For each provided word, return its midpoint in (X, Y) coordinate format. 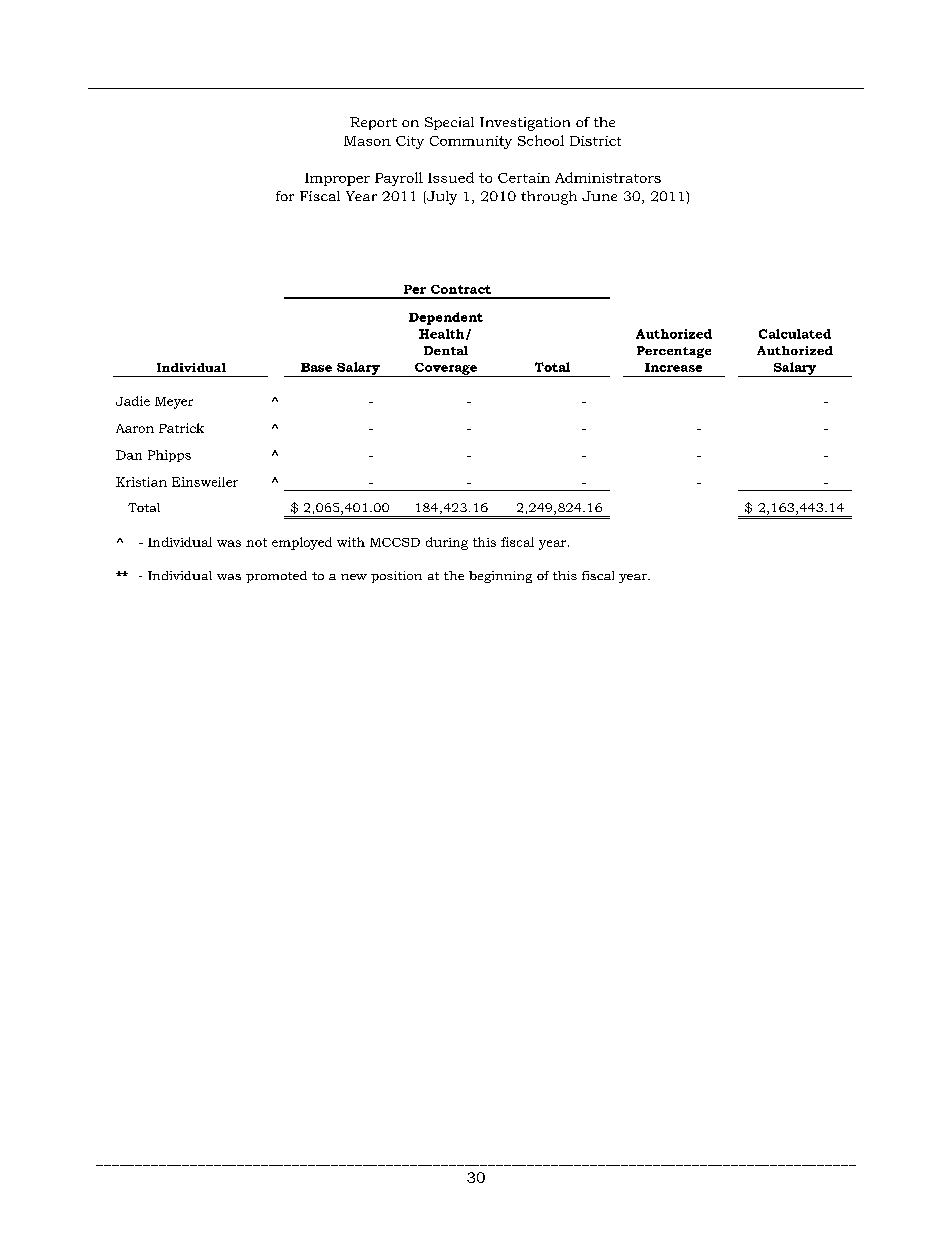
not (256, 542)
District (595, 141)
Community (471, 142)
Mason (367, 141)
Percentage (674, 352)
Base (316, 367)
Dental (446, 350)
